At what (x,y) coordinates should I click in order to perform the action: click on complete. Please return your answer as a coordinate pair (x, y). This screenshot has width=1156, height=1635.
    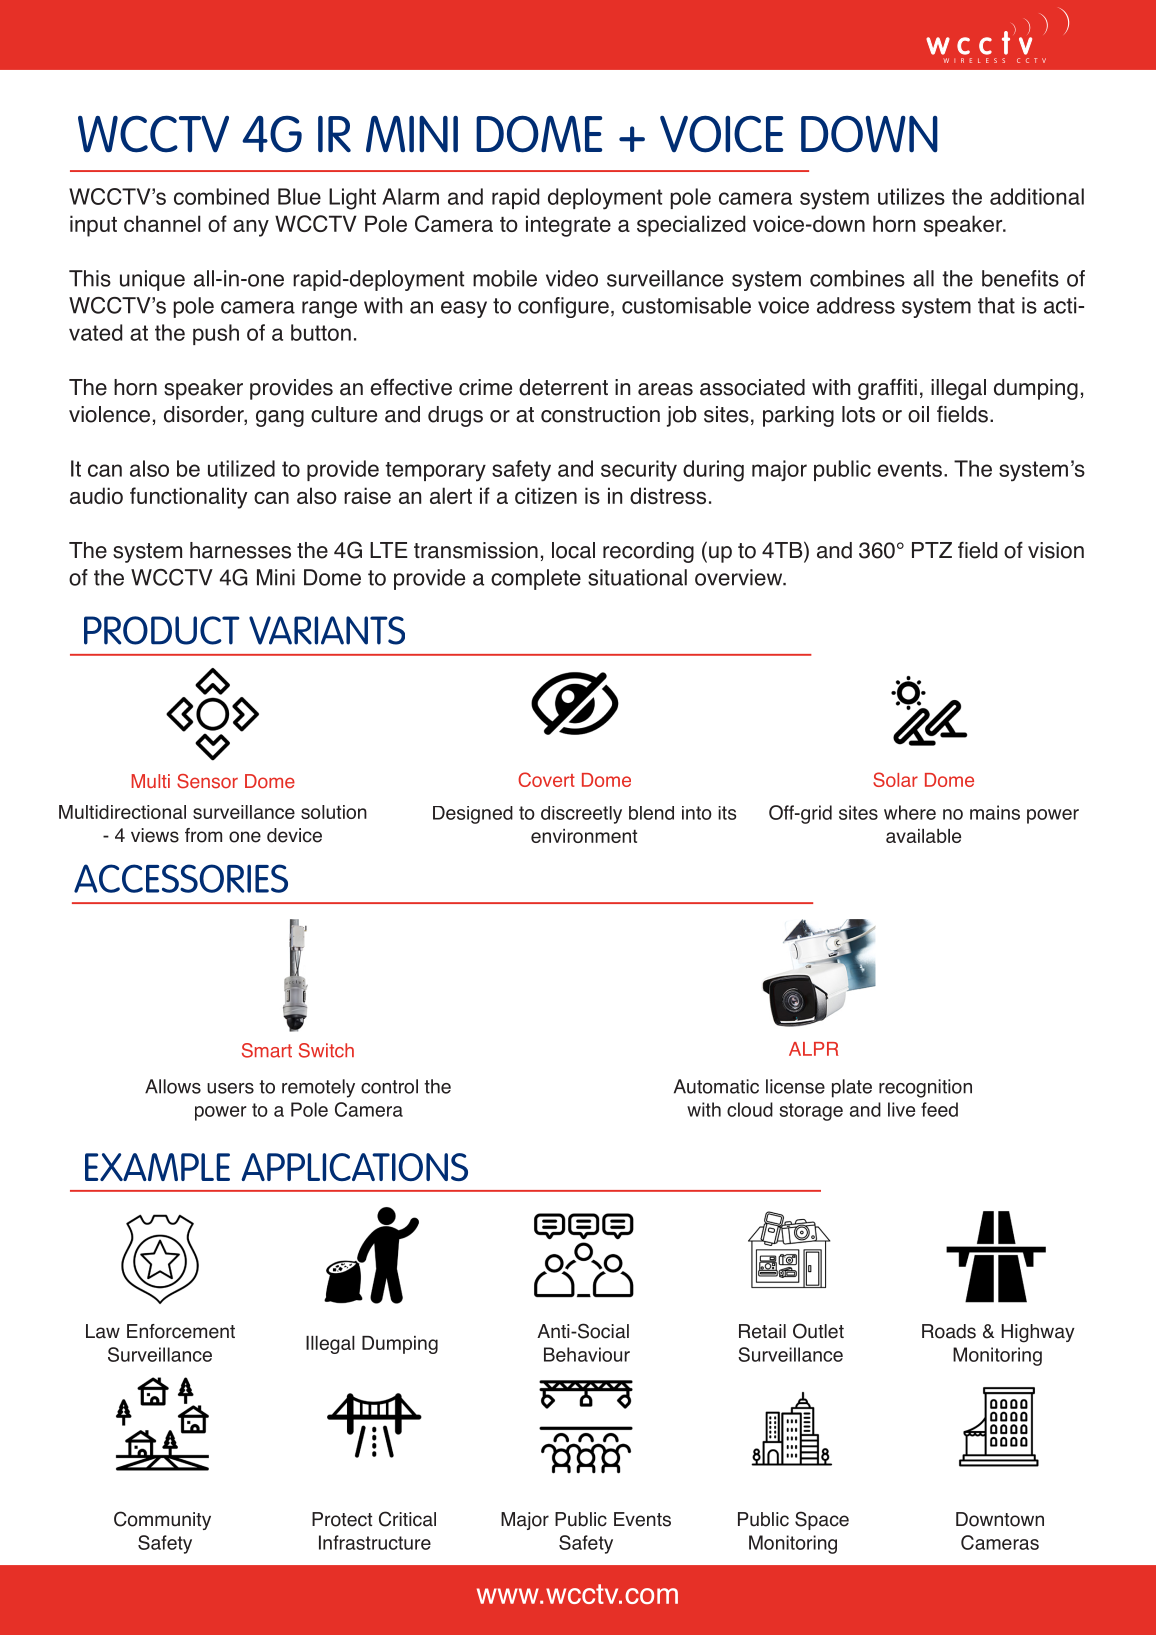
    Looking at the image, I should click on (536, 579).
